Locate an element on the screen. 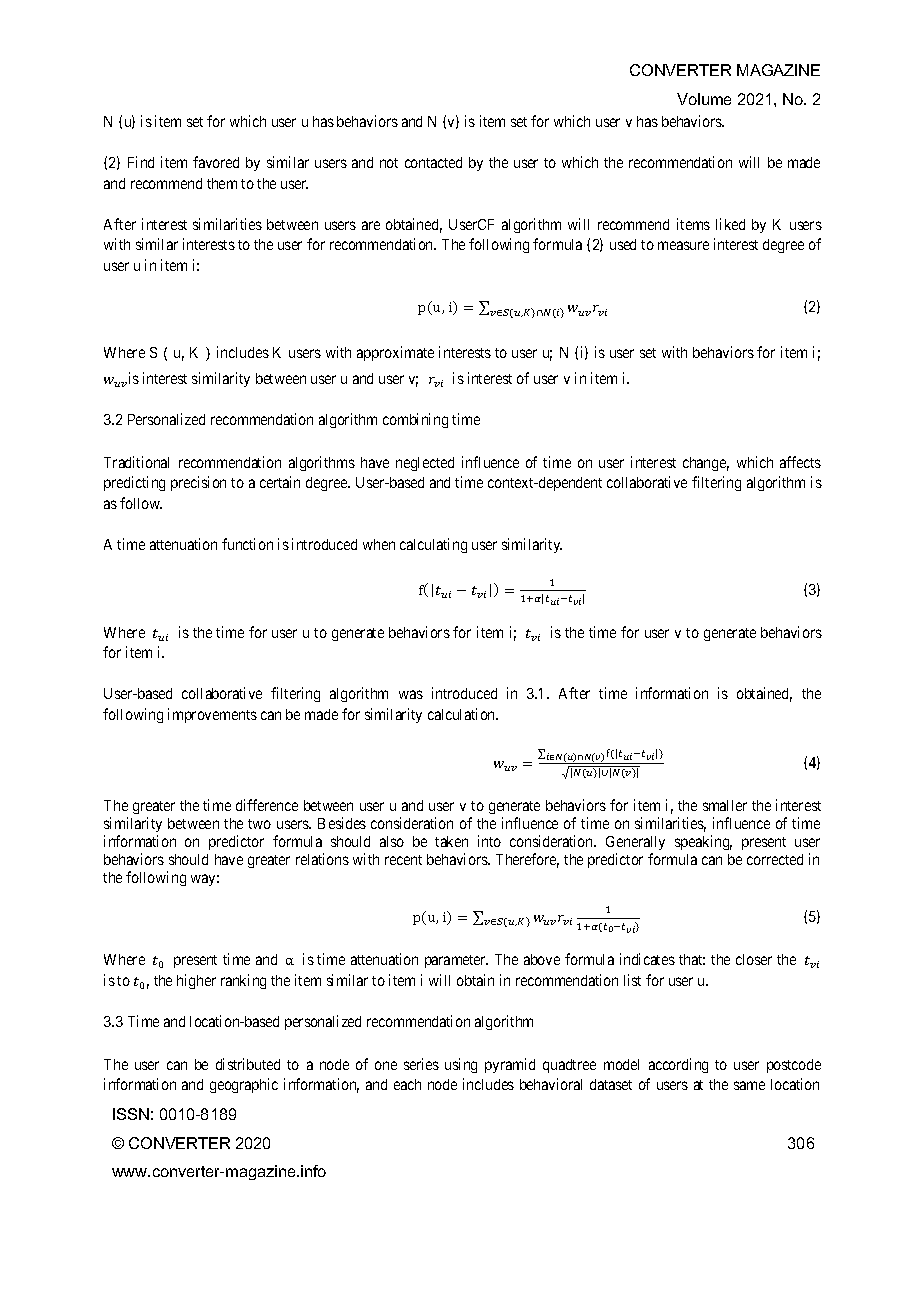 This screenshot has height=1308, width=924. affects is located at coordinates (800, 462).
